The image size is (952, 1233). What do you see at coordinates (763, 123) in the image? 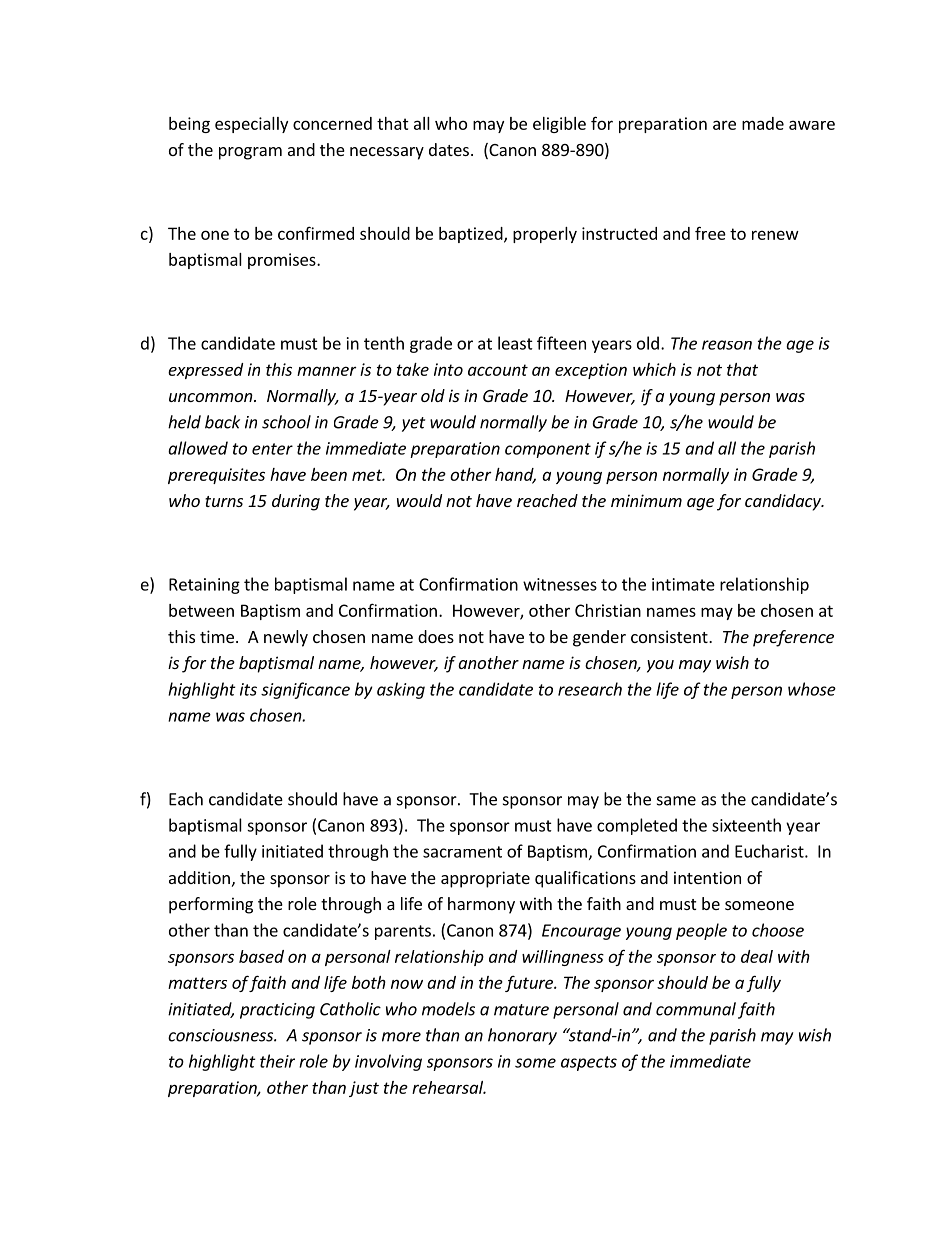
I see `made` at bounding box center [763, 123].
